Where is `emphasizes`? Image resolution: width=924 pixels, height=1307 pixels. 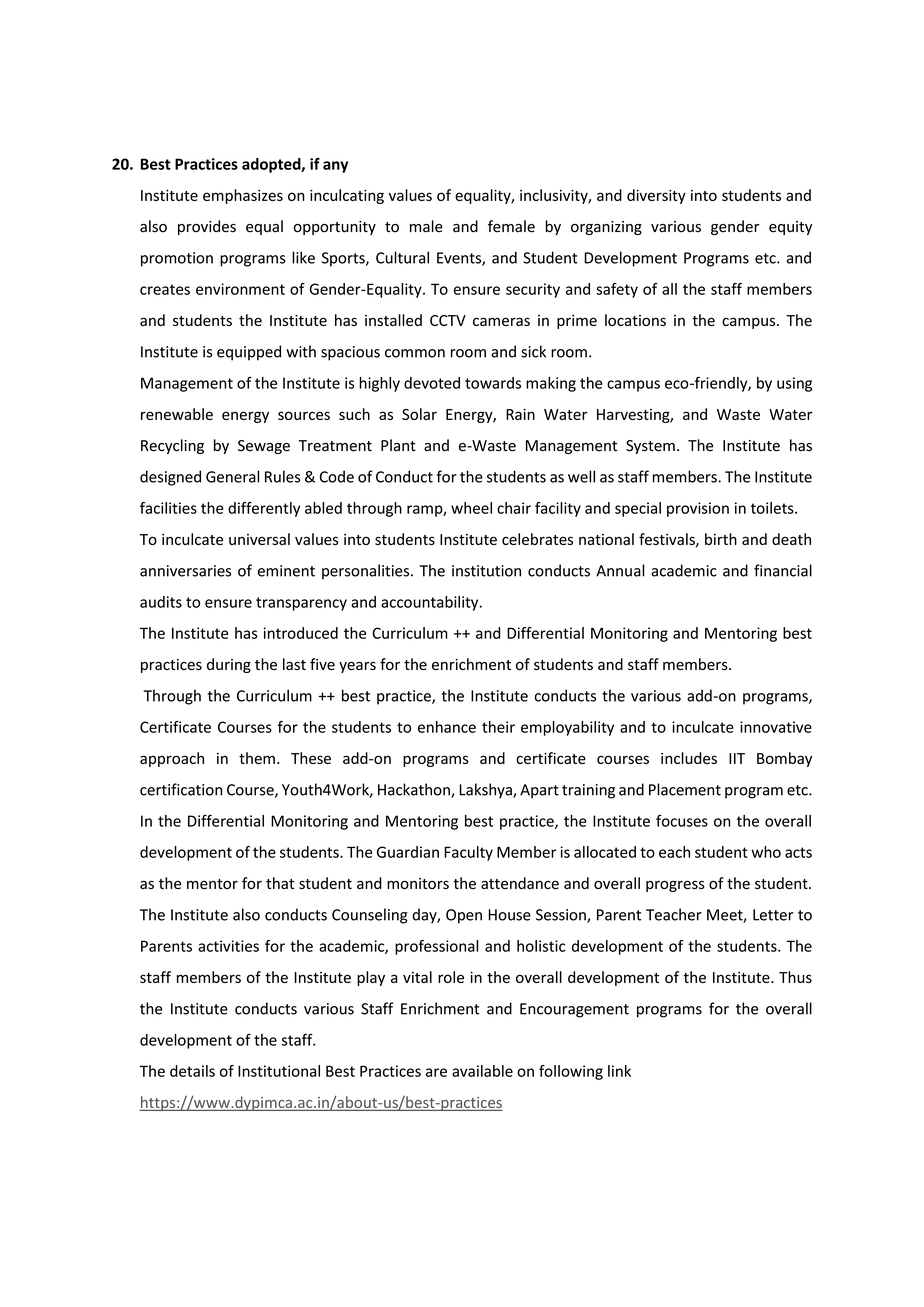 emphasizes is located at coordinates (243, 196).
